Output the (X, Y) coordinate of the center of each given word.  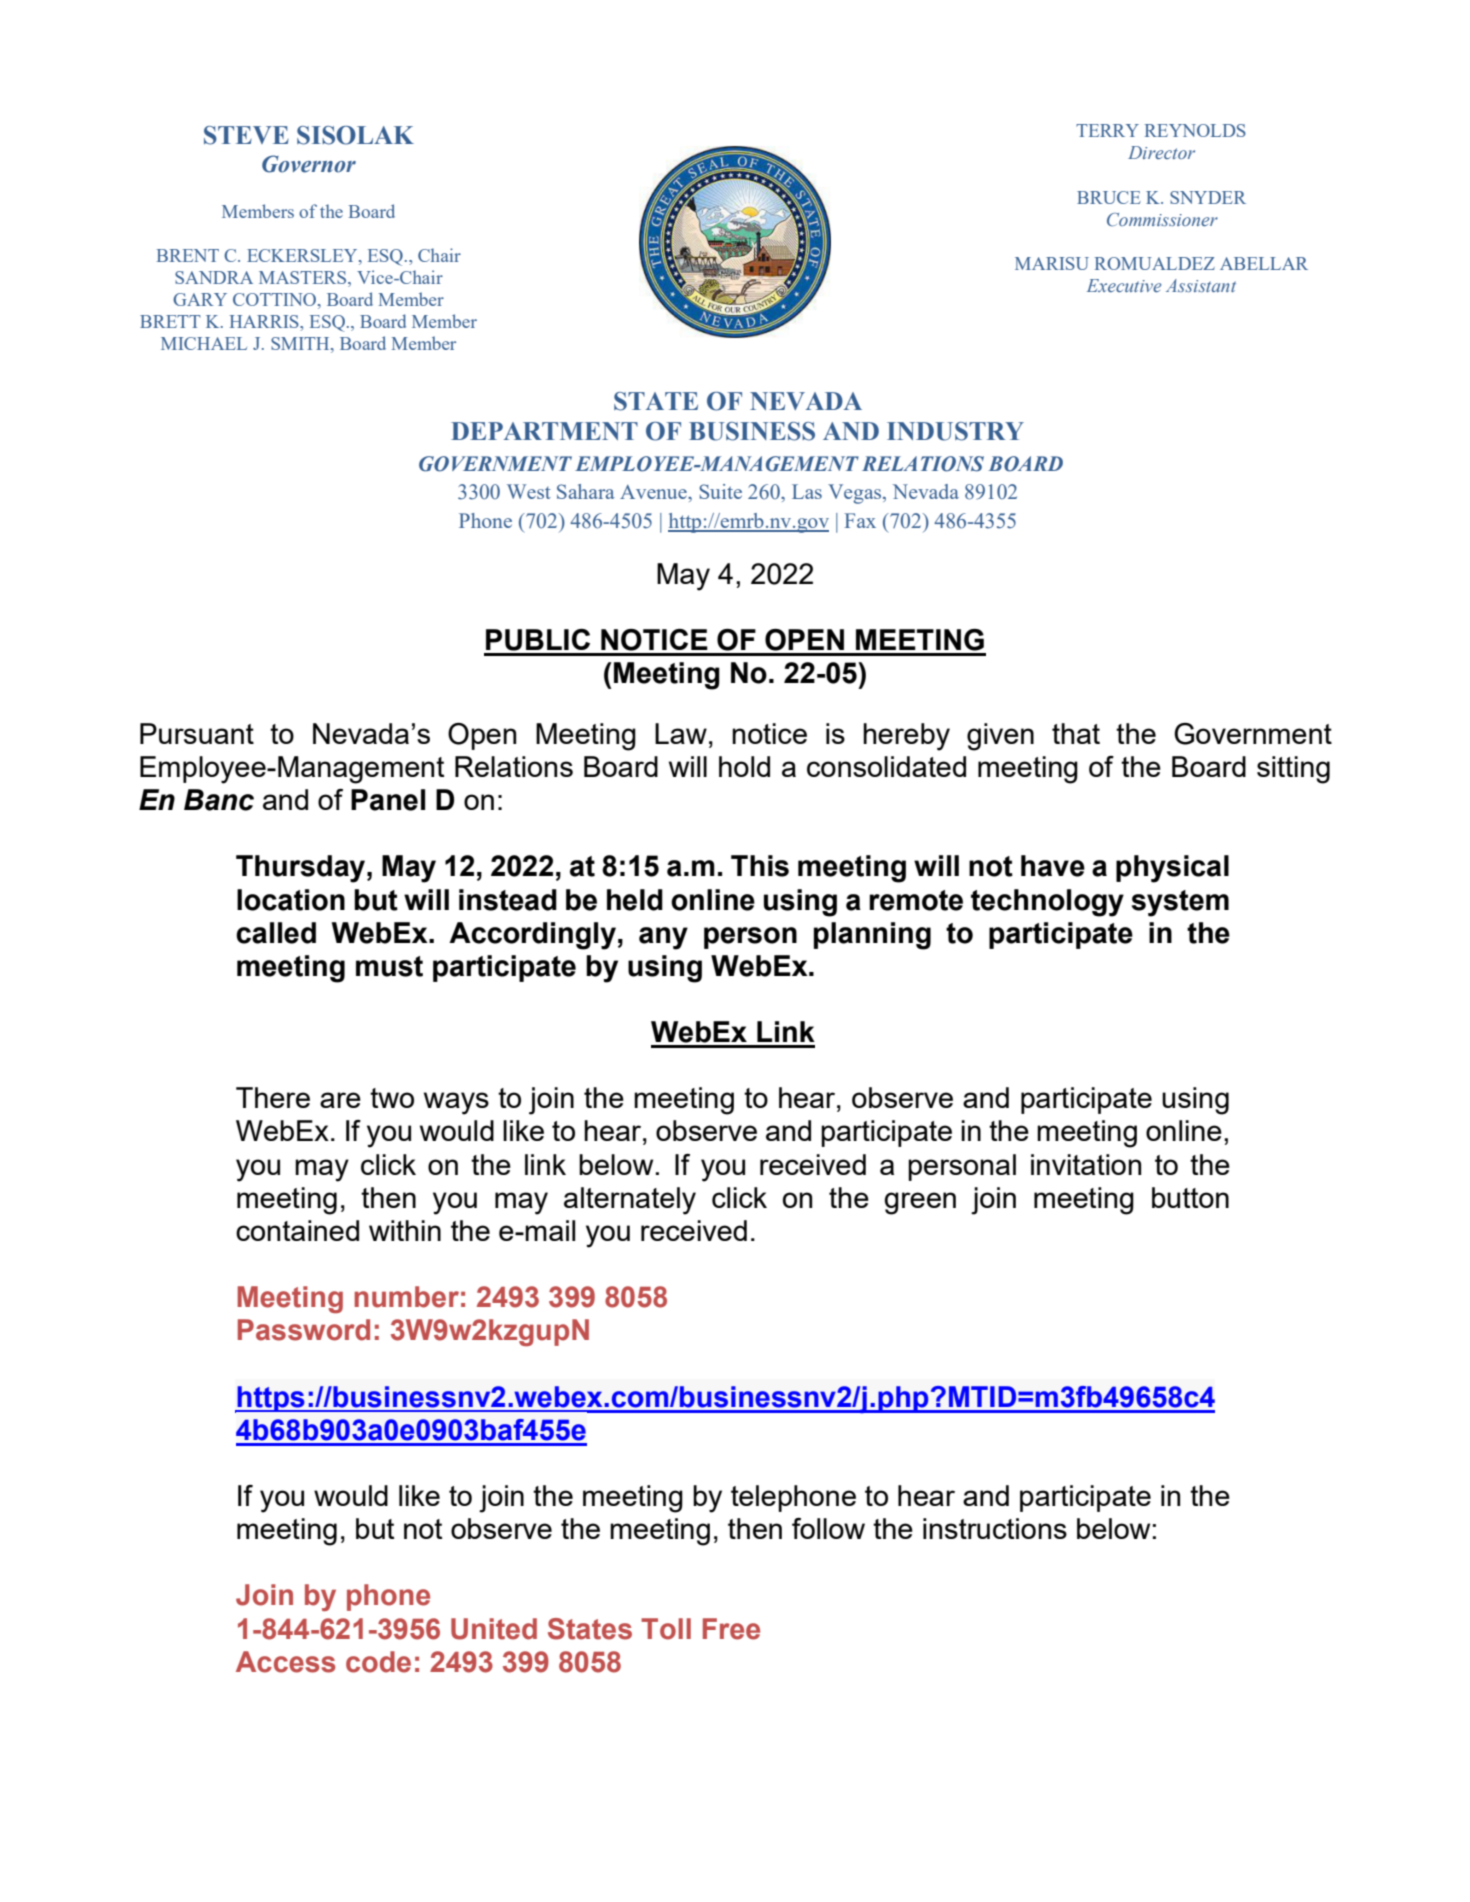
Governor (309, 164)
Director (1161, 152)
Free (731, 1629)
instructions (995, 1528)
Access (286, 1662)
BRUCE (1109, 197)
